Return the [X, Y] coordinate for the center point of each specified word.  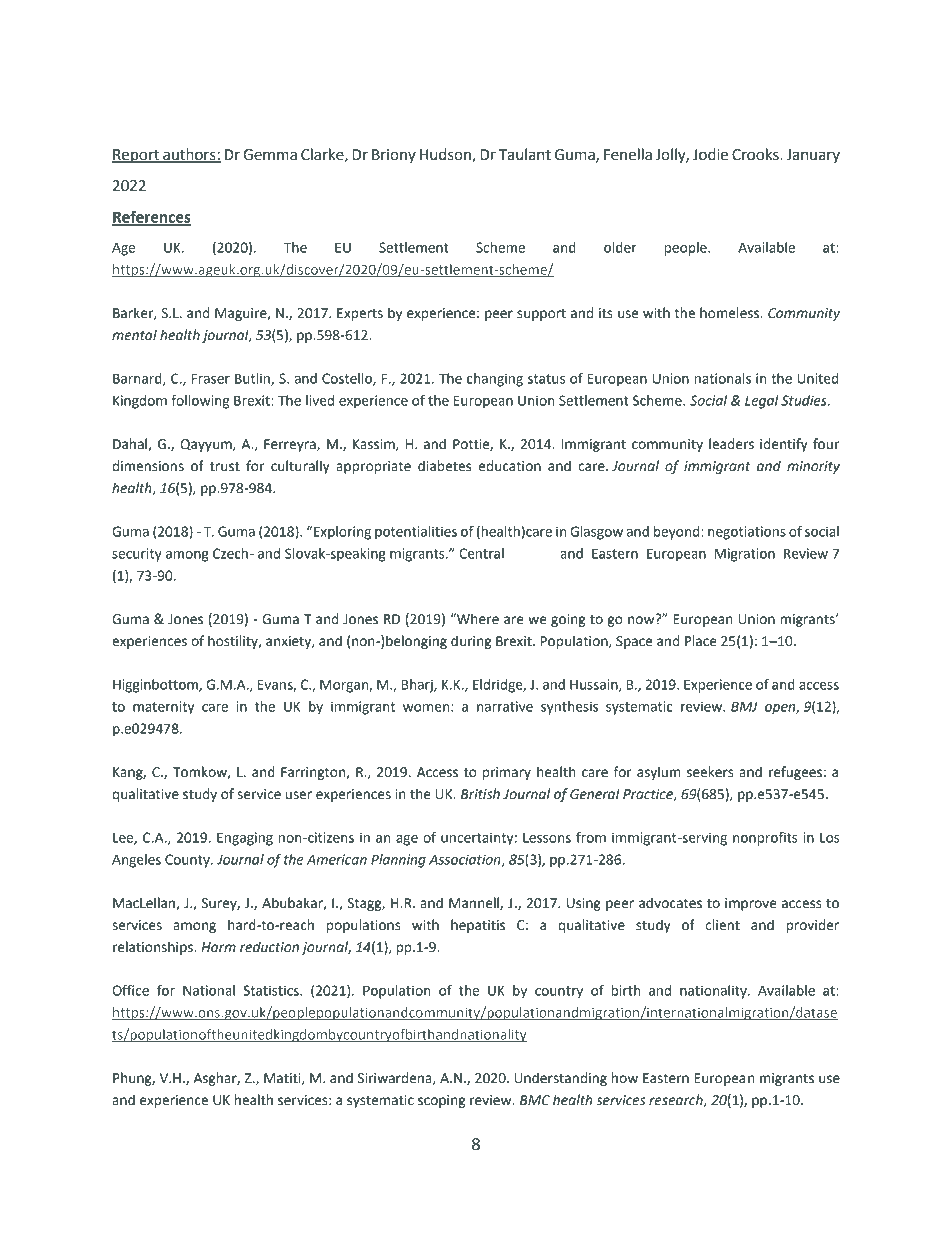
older [620, 247]
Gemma [270, 155]
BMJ [744, 706]
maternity [163, 708]
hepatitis [478, 926]
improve [751, 904]
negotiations [747, 533]
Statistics [272, 990]
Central [481, 553]
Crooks [756, 154]
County [188, 861]
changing [495, 380]
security [137, 555]
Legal [762, 402]
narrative [505, 706]
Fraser [211, 378]
